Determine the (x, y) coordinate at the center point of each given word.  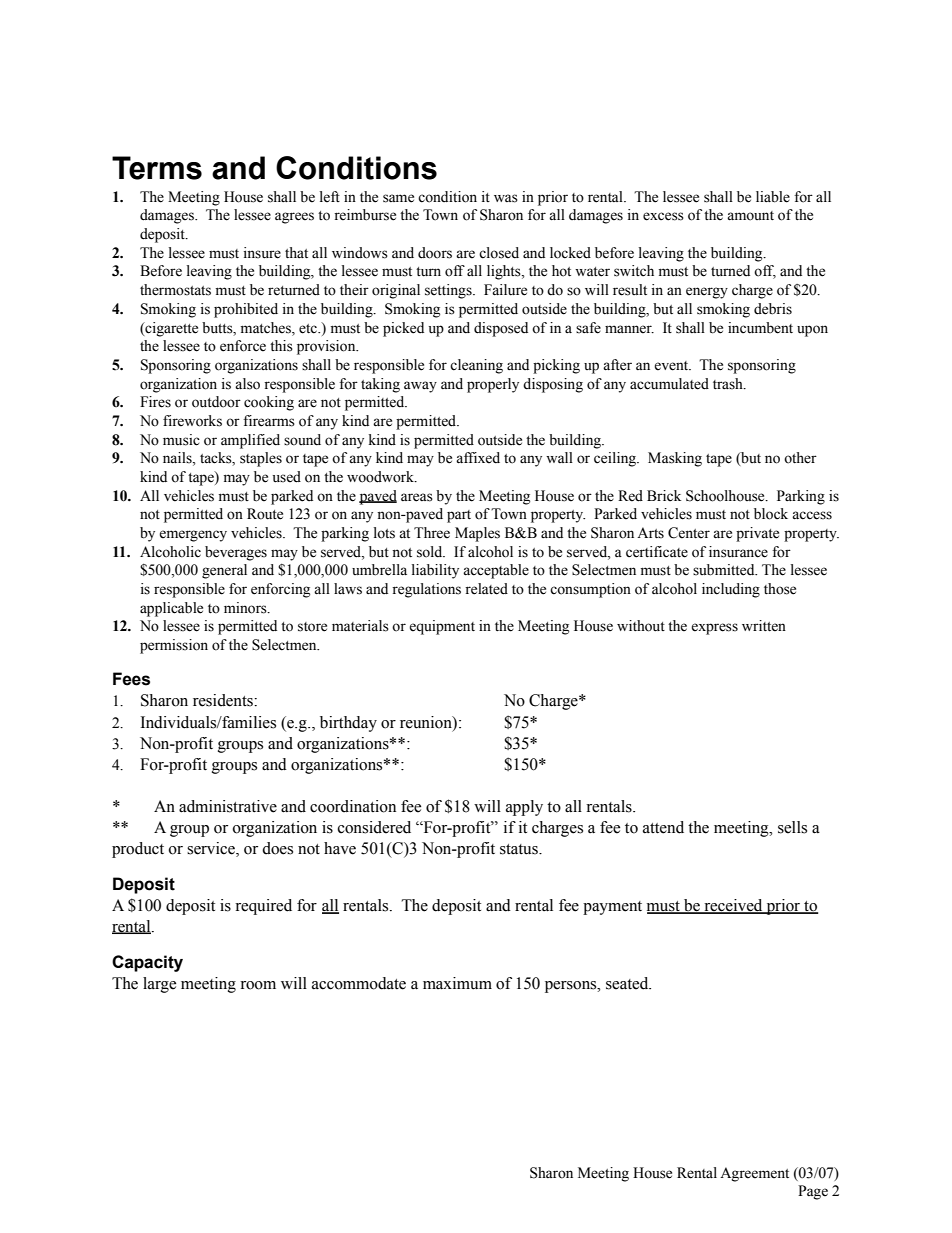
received (733, 906)
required (263, 907)
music (181, 440)
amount (750, 216)
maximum (457, 983)
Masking (675, 459)
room (258, 985)
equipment (442, 627)
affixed (478, 458)
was (506, 198)
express (714, 629)
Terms (157, 168)
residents (224, 700)
